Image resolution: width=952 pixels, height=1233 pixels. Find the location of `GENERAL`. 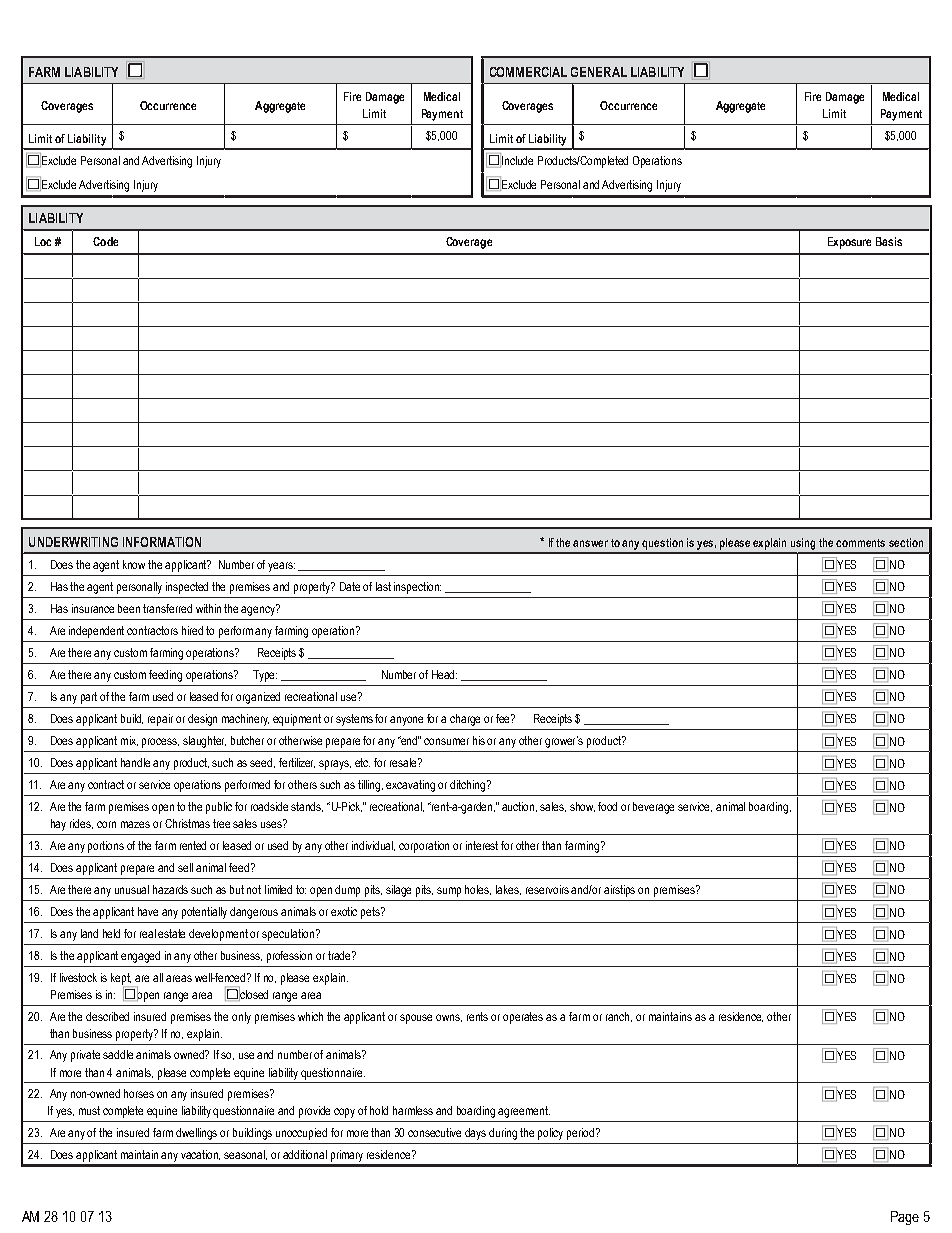

GENERAL is located at coordinates (599, 72).
